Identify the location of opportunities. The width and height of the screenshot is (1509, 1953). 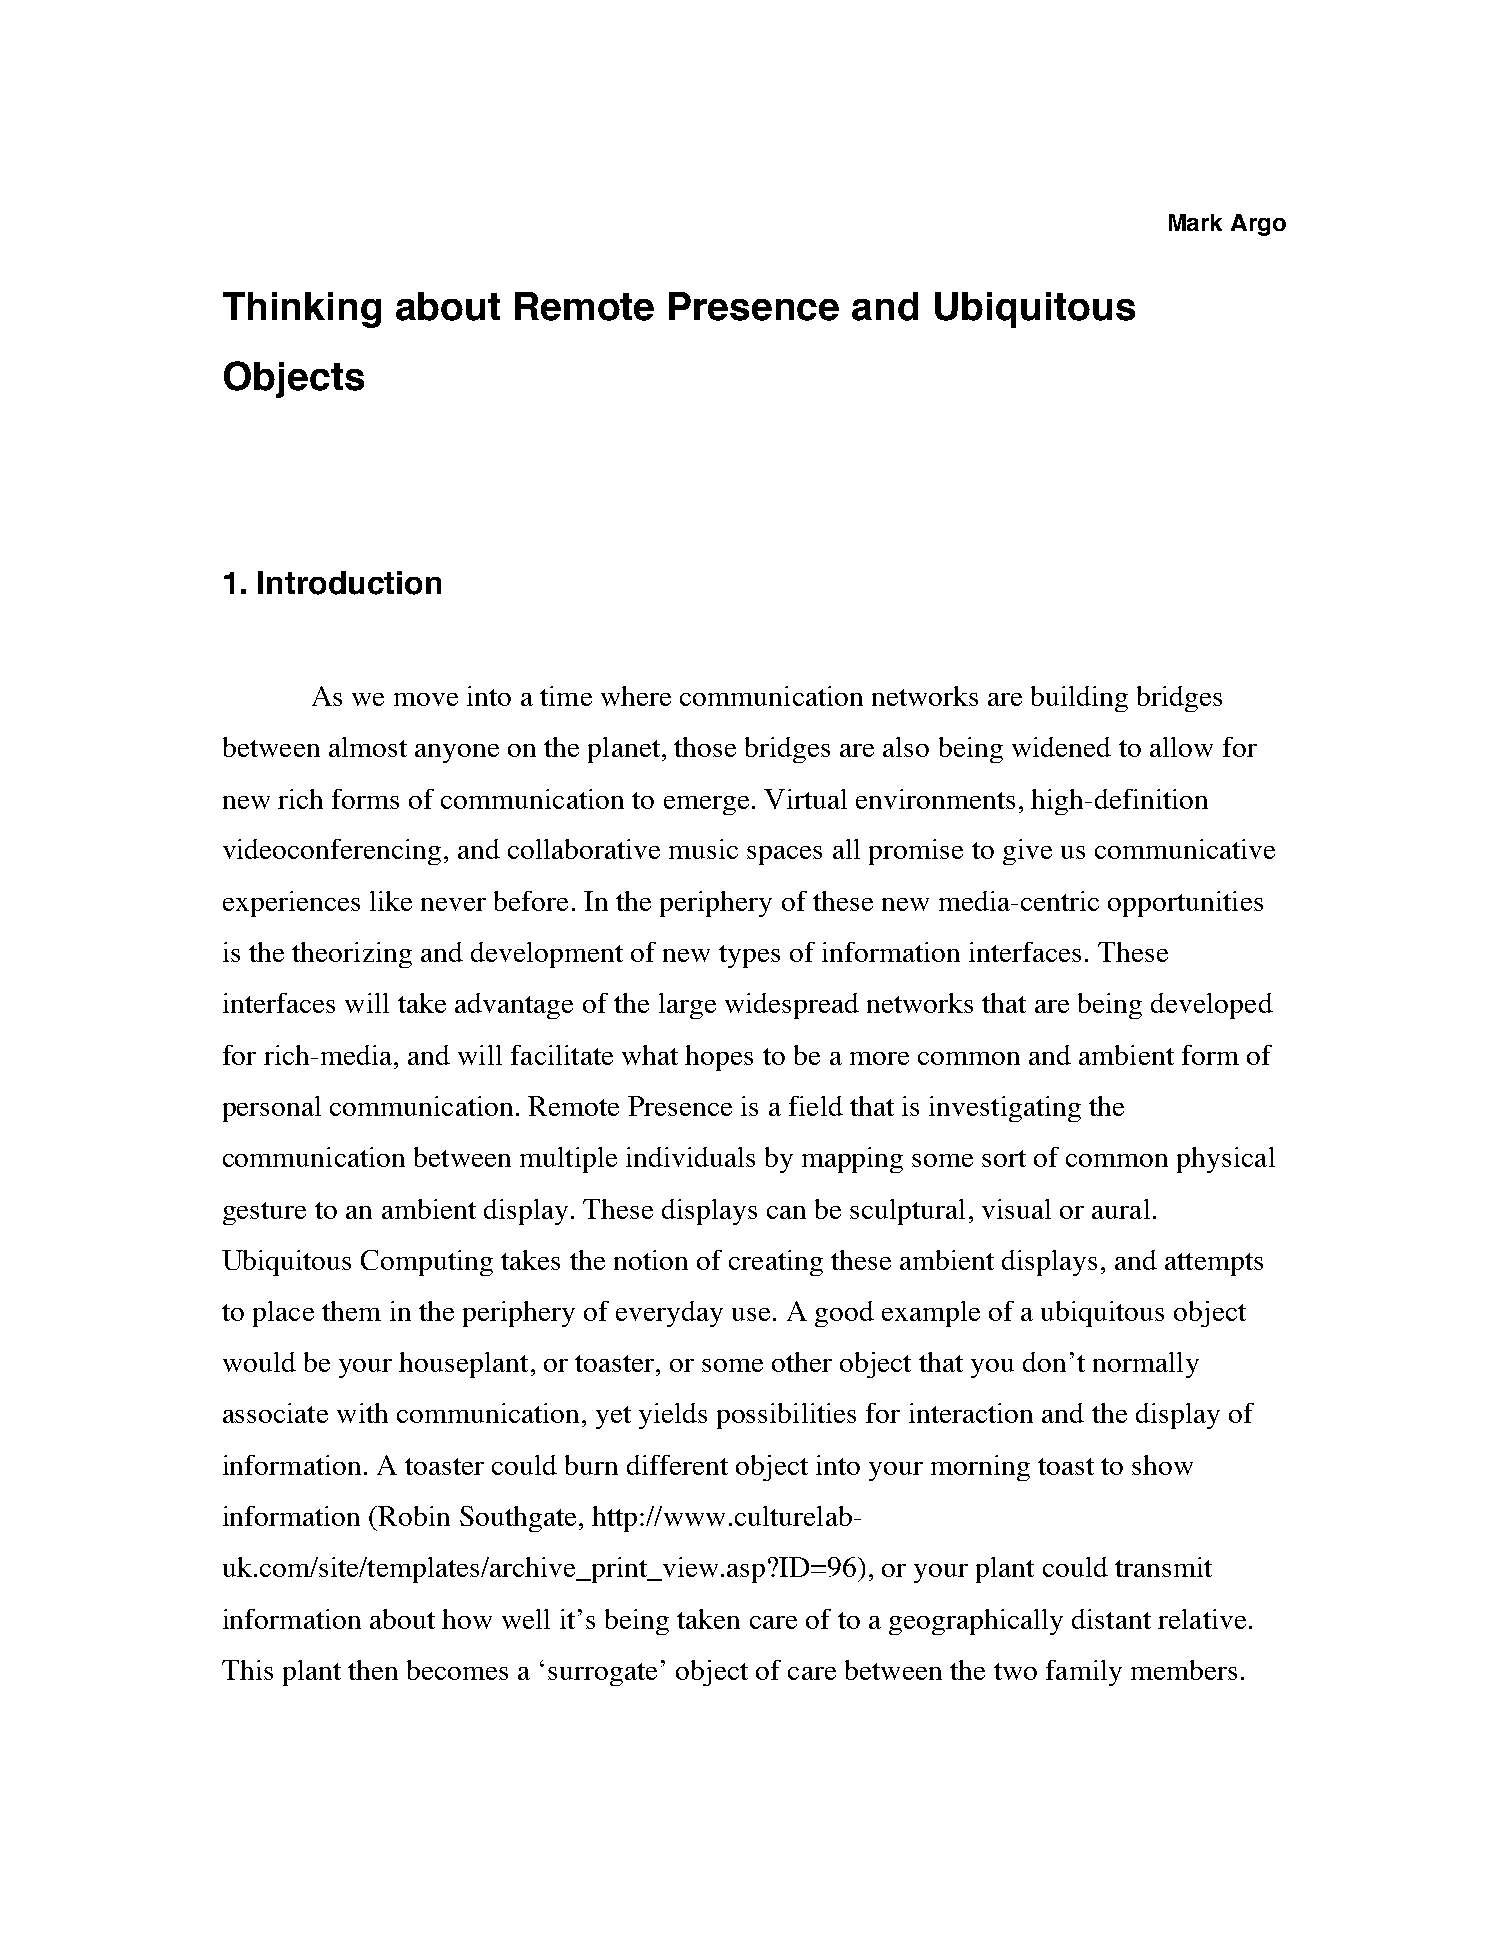
(1185, 904).
